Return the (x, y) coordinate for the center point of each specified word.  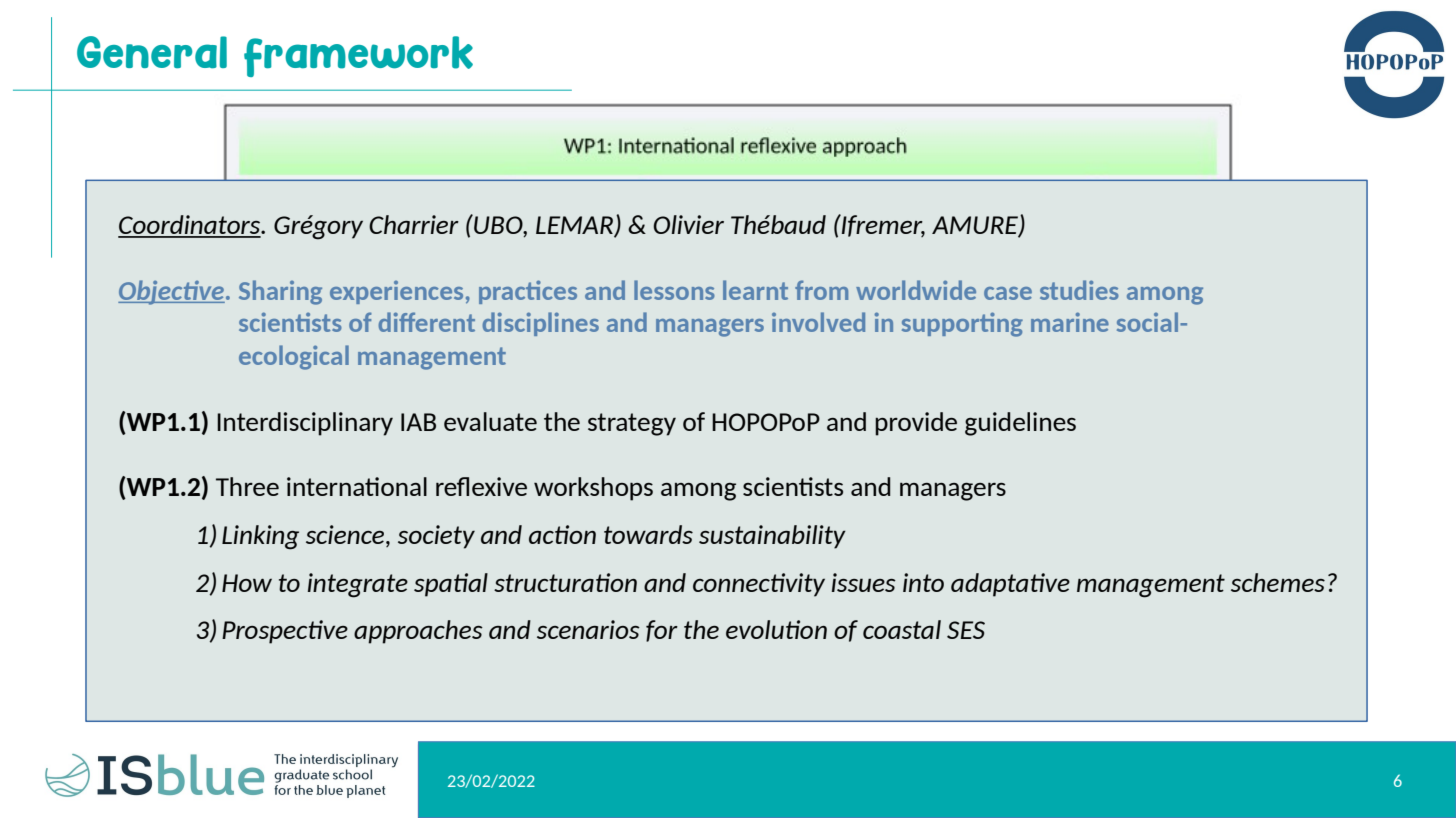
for (662, 631)
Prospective (285, 632)
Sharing (280, 292)
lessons (674, 290)
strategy (632, 424)
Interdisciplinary (305, 424)
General (152, 52)
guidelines (1020, 424)
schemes (1278, 582)
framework (358, 56)
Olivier (688, 224)
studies (1079, 290)
